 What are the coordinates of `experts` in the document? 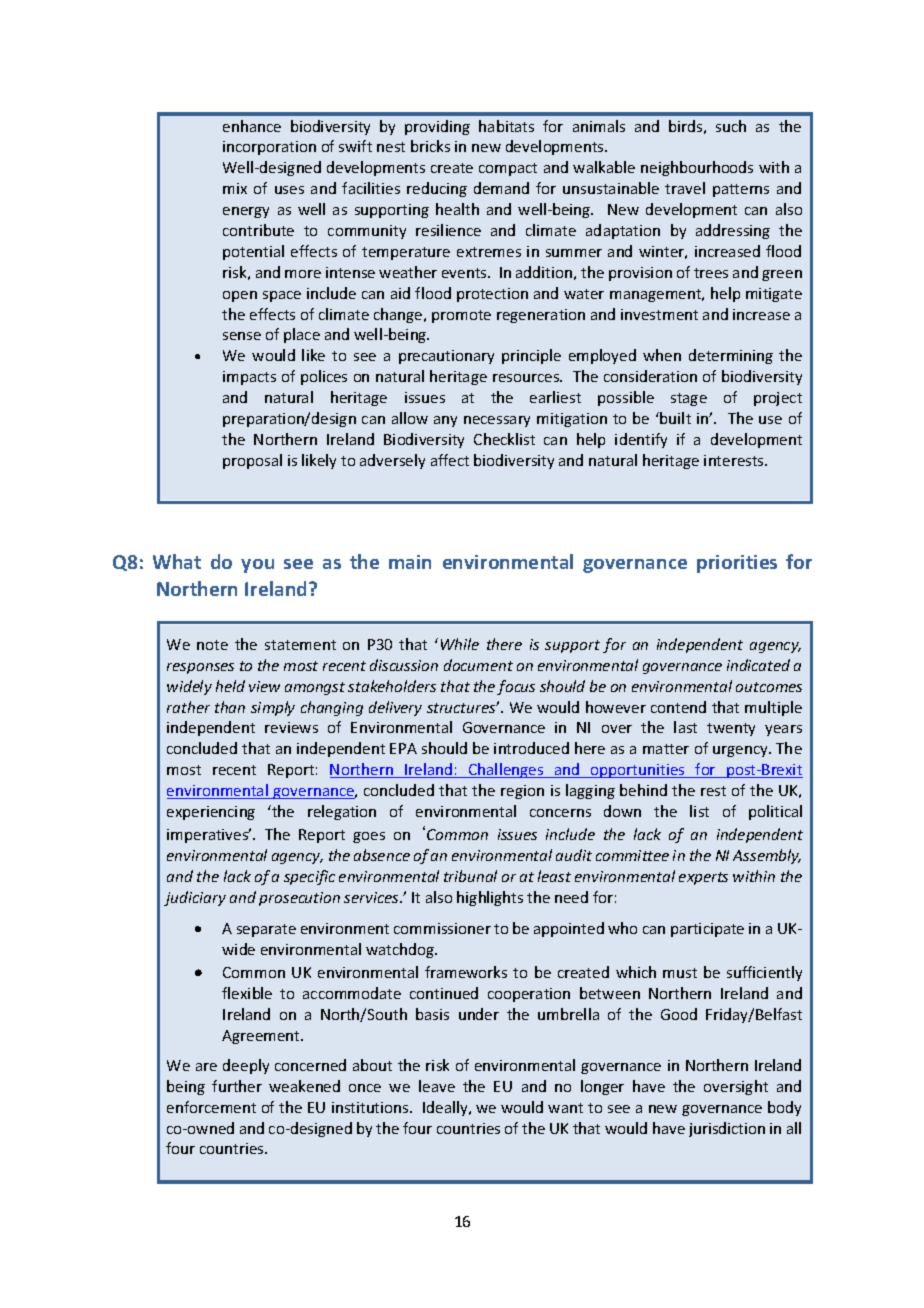 It's located at (703, 878).
